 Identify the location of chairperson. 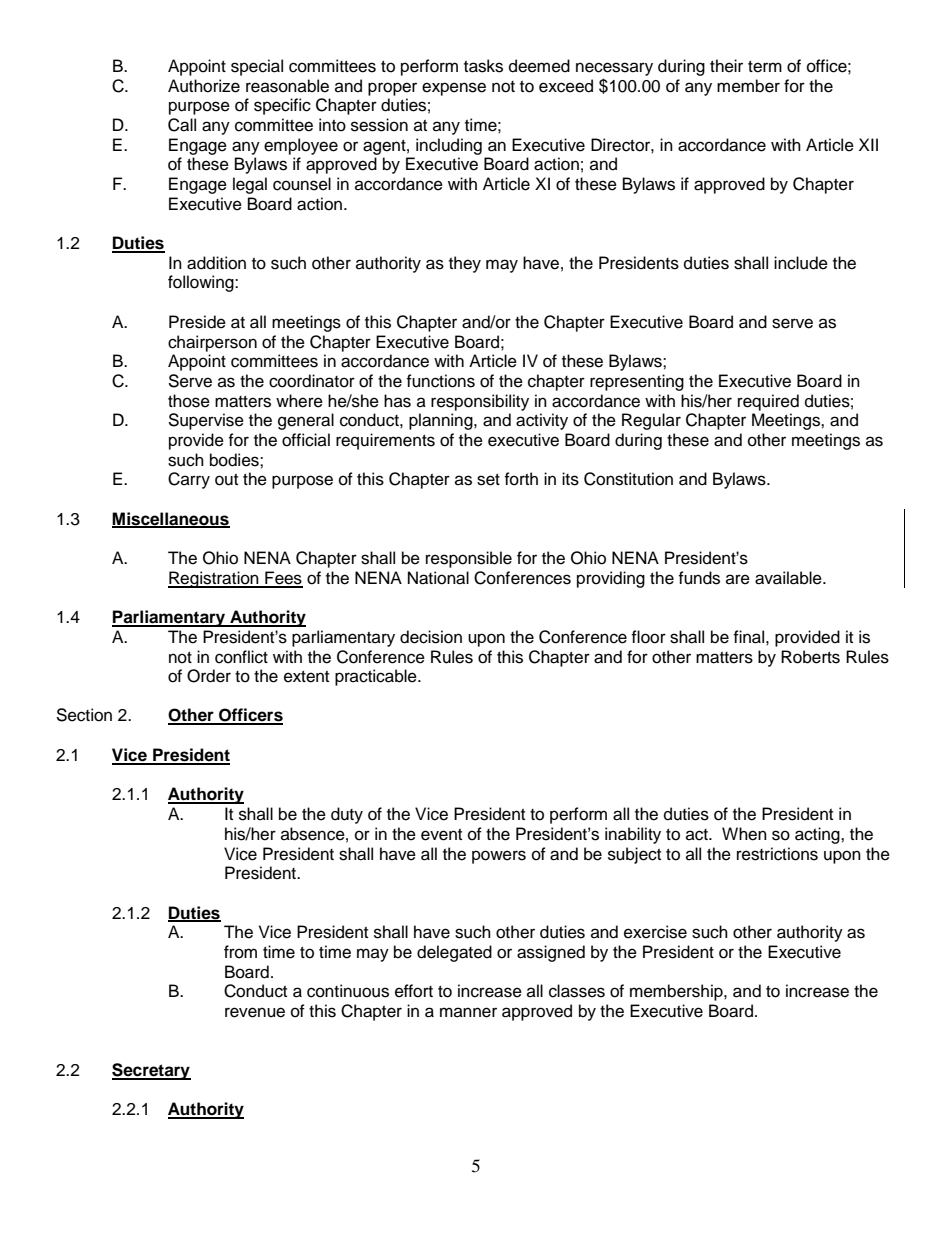
(212, 343).
